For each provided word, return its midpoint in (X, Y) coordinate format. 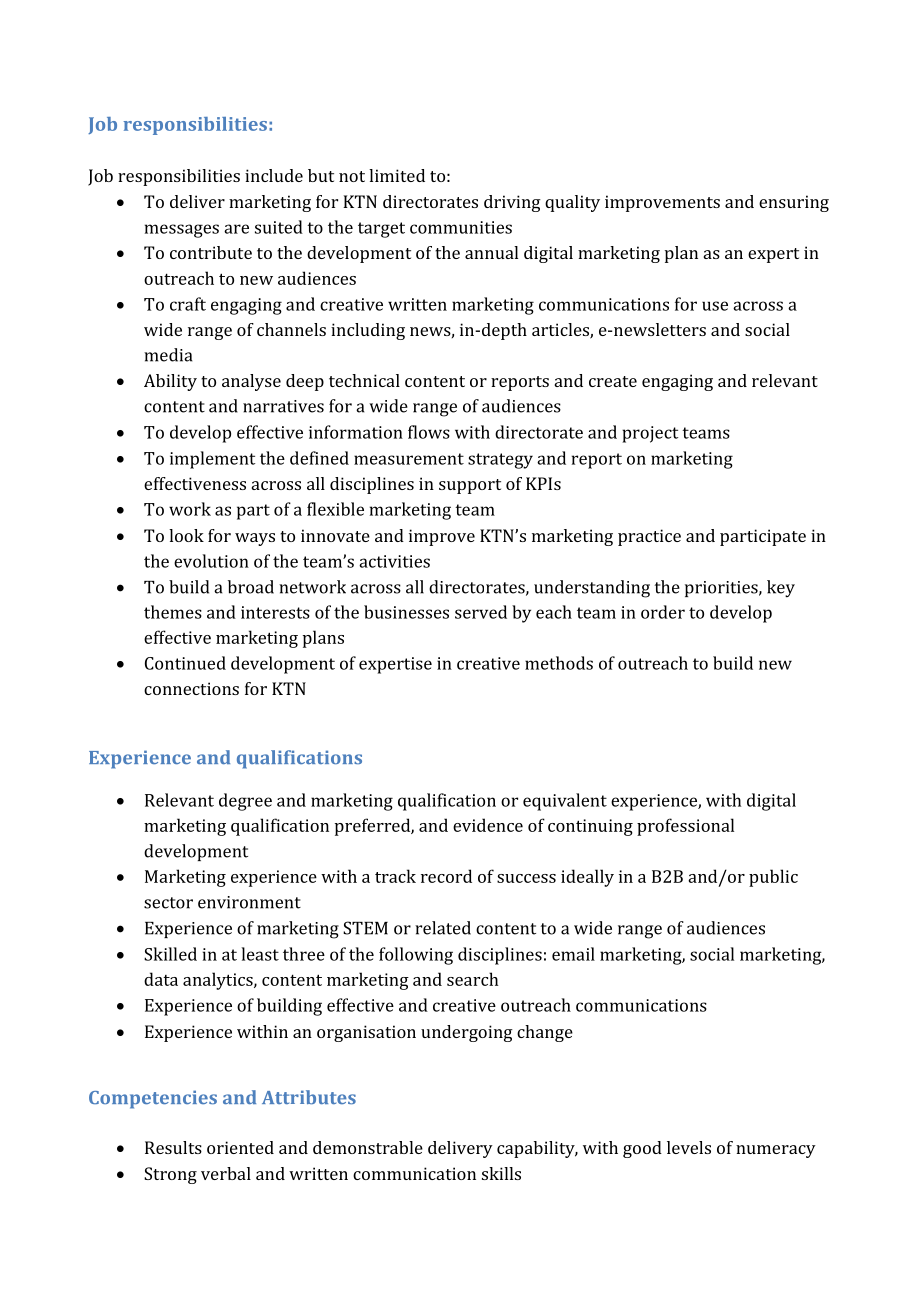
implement (212, 460)
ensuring (794, 203)
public (773, 878)
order (663, 612)
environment (249, 902)
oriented (240, 1147)
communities (461, 227)
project (650, 434)
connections (191, 688)
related (443, 928)
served (481, 612)
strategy (500, 461)
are (236, 229)
